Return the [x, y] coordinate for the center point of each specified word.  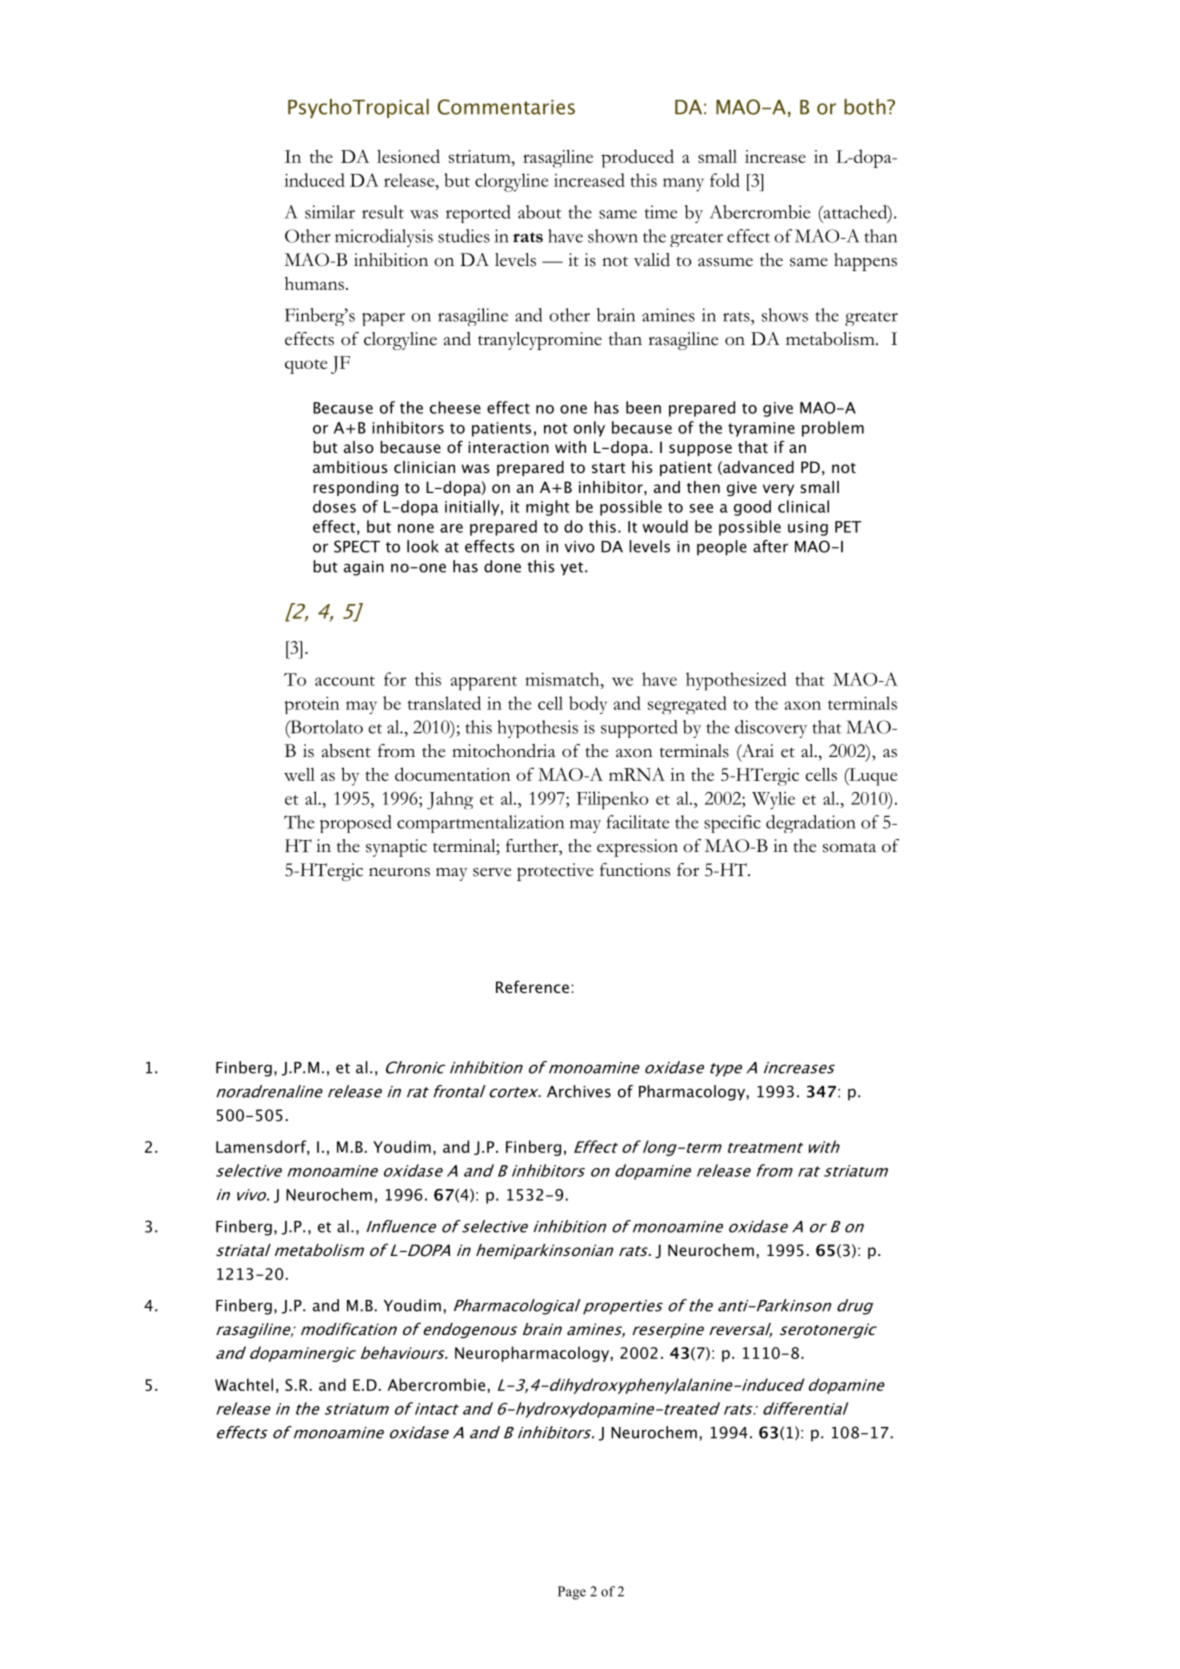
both [866, 107]
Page [572, 1593]
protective [555, 872]
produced [638, 158]
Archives [579, 1091]
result [383, 212]
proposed [355, 824]
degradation [810, 824]
